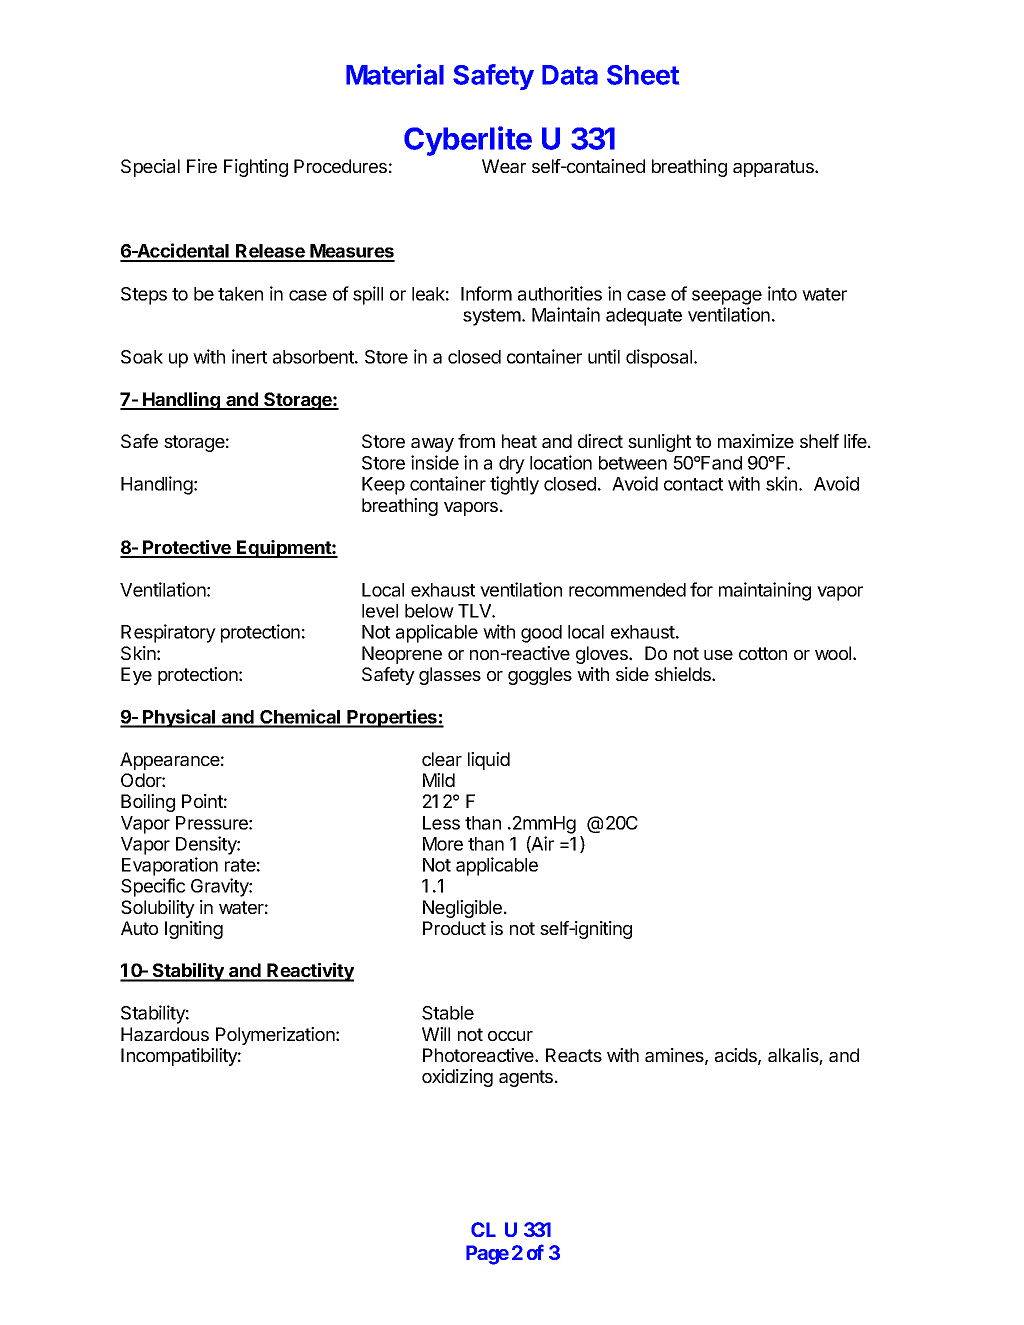 The width and height of the page is (1024, 1325). I want to click on maximize, so click(756, 441).
